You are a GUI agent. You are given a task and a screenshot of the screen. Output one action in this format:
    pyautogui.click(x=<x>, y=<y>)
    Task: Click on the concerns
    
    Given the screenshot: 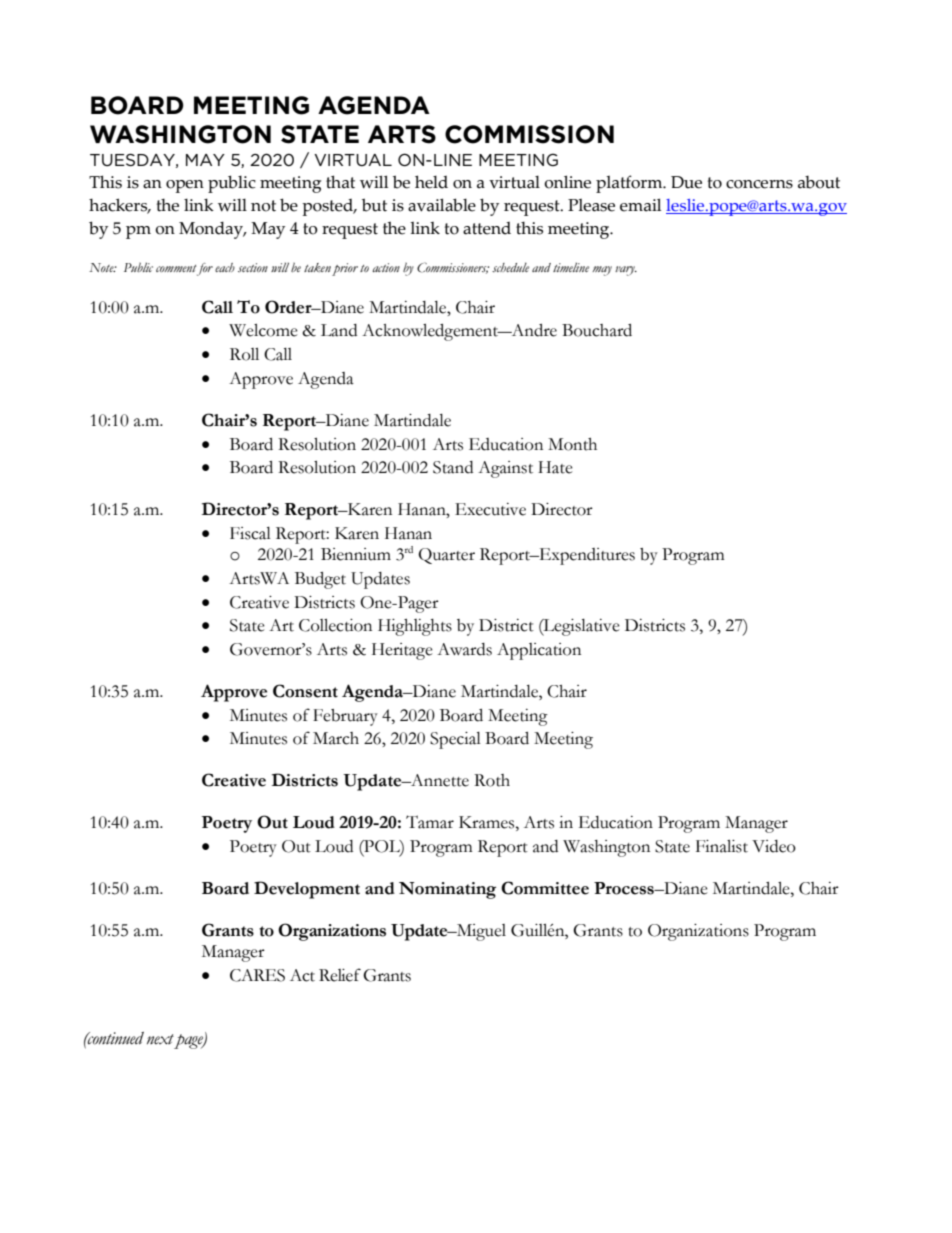 What is the action you would take?
    pyautogui.click(x=759, y=184)
